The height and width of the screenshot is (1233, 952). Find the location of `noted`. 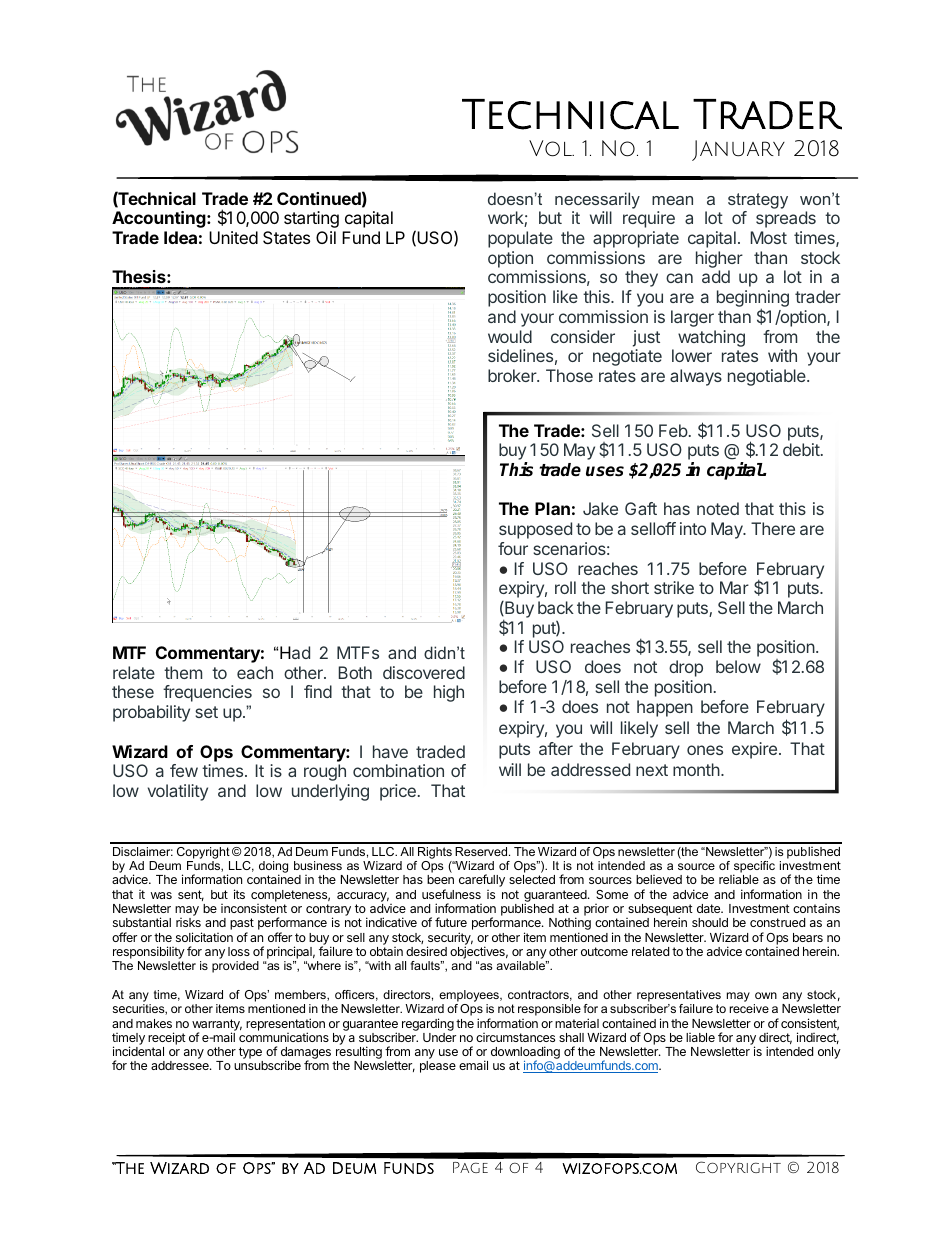

noted is located at coordinates (718, 508).
